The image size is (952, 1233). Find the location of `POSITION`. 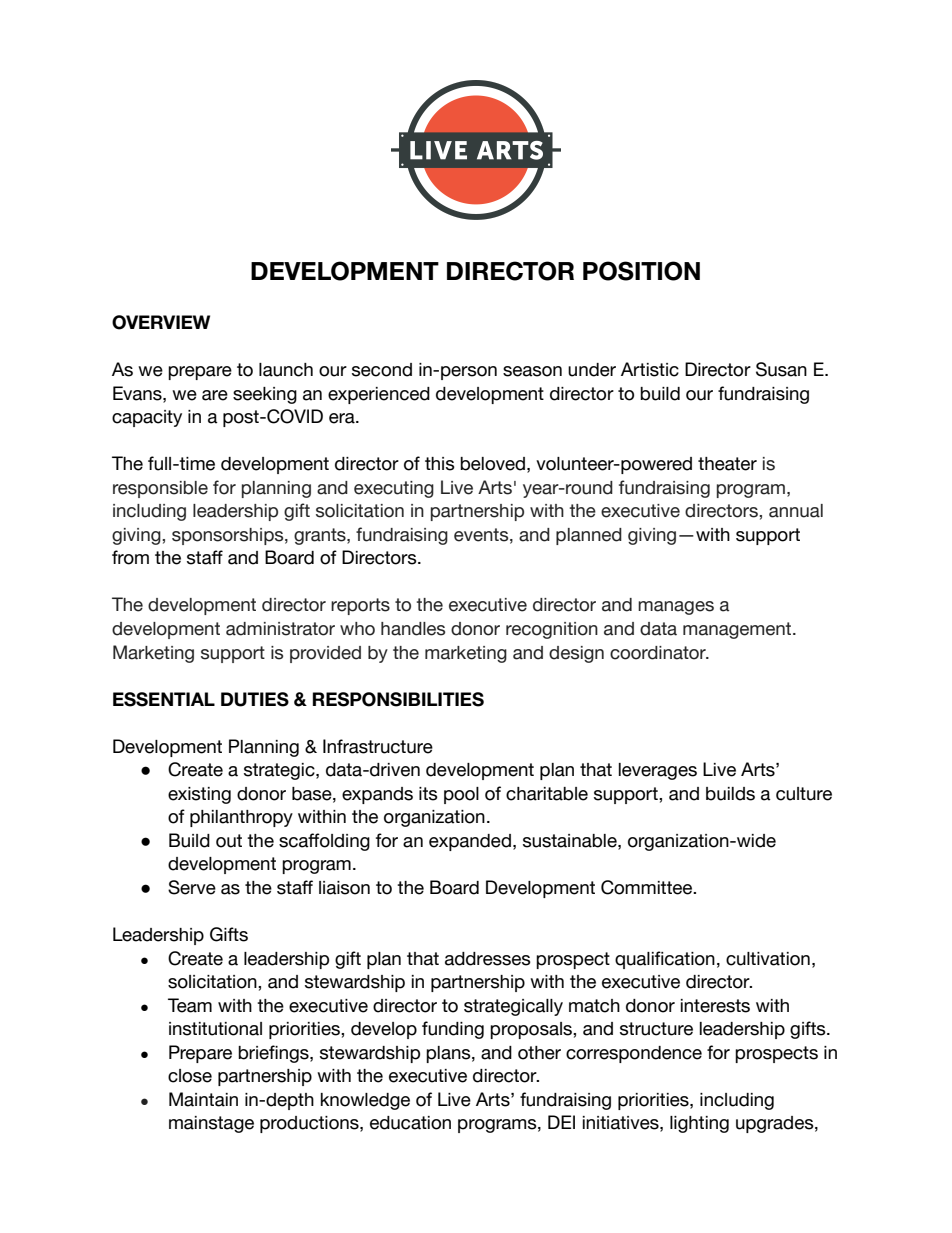

POSITION is located at coordinates (641, 271).
